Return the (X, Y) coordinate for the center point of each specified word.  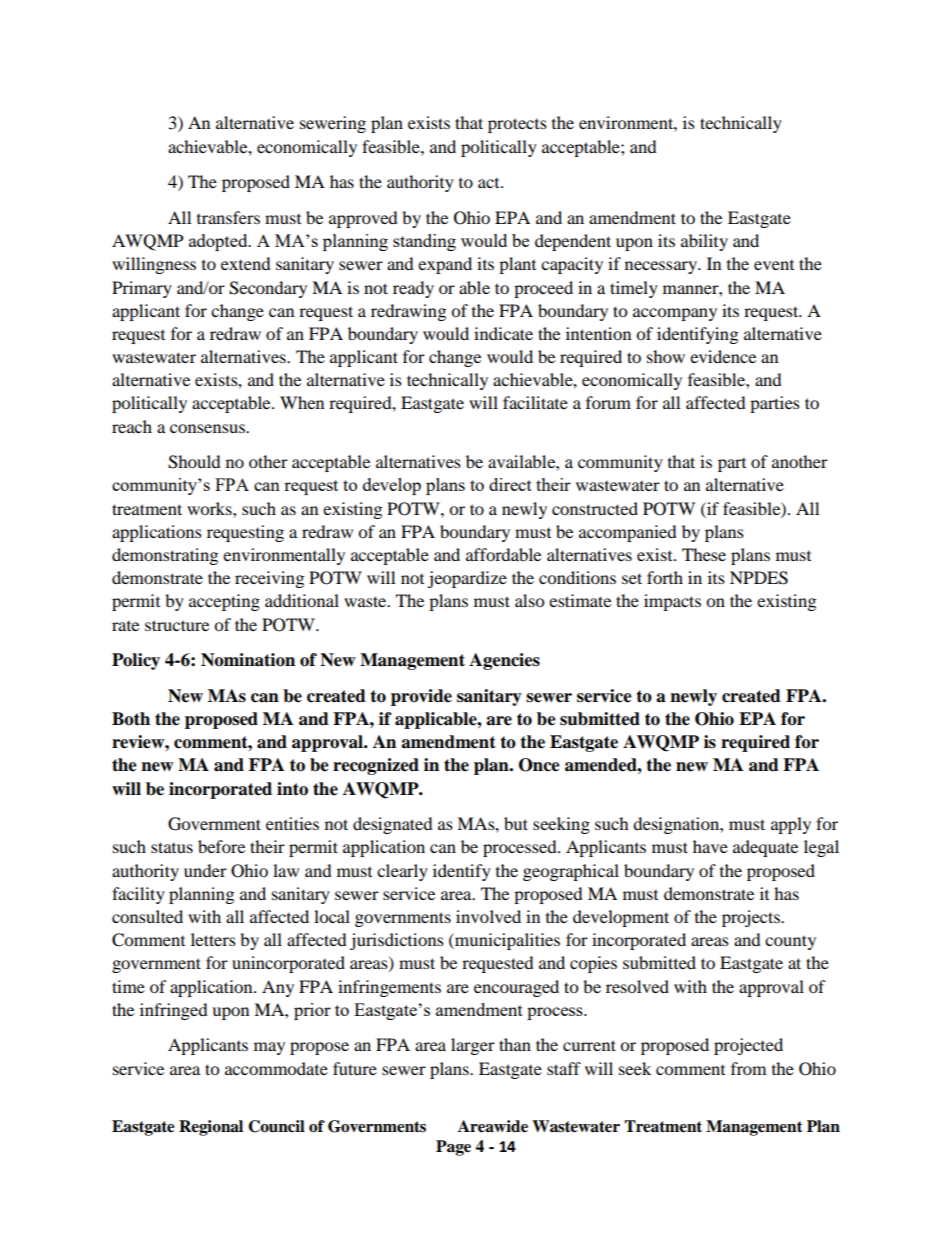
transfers (228, 217)
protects (517, 125)
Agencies (504, 661)
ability (704, 242)
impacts (672, 602)
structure (177, 625)
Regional (211, 1128)
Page (453, 1148)
